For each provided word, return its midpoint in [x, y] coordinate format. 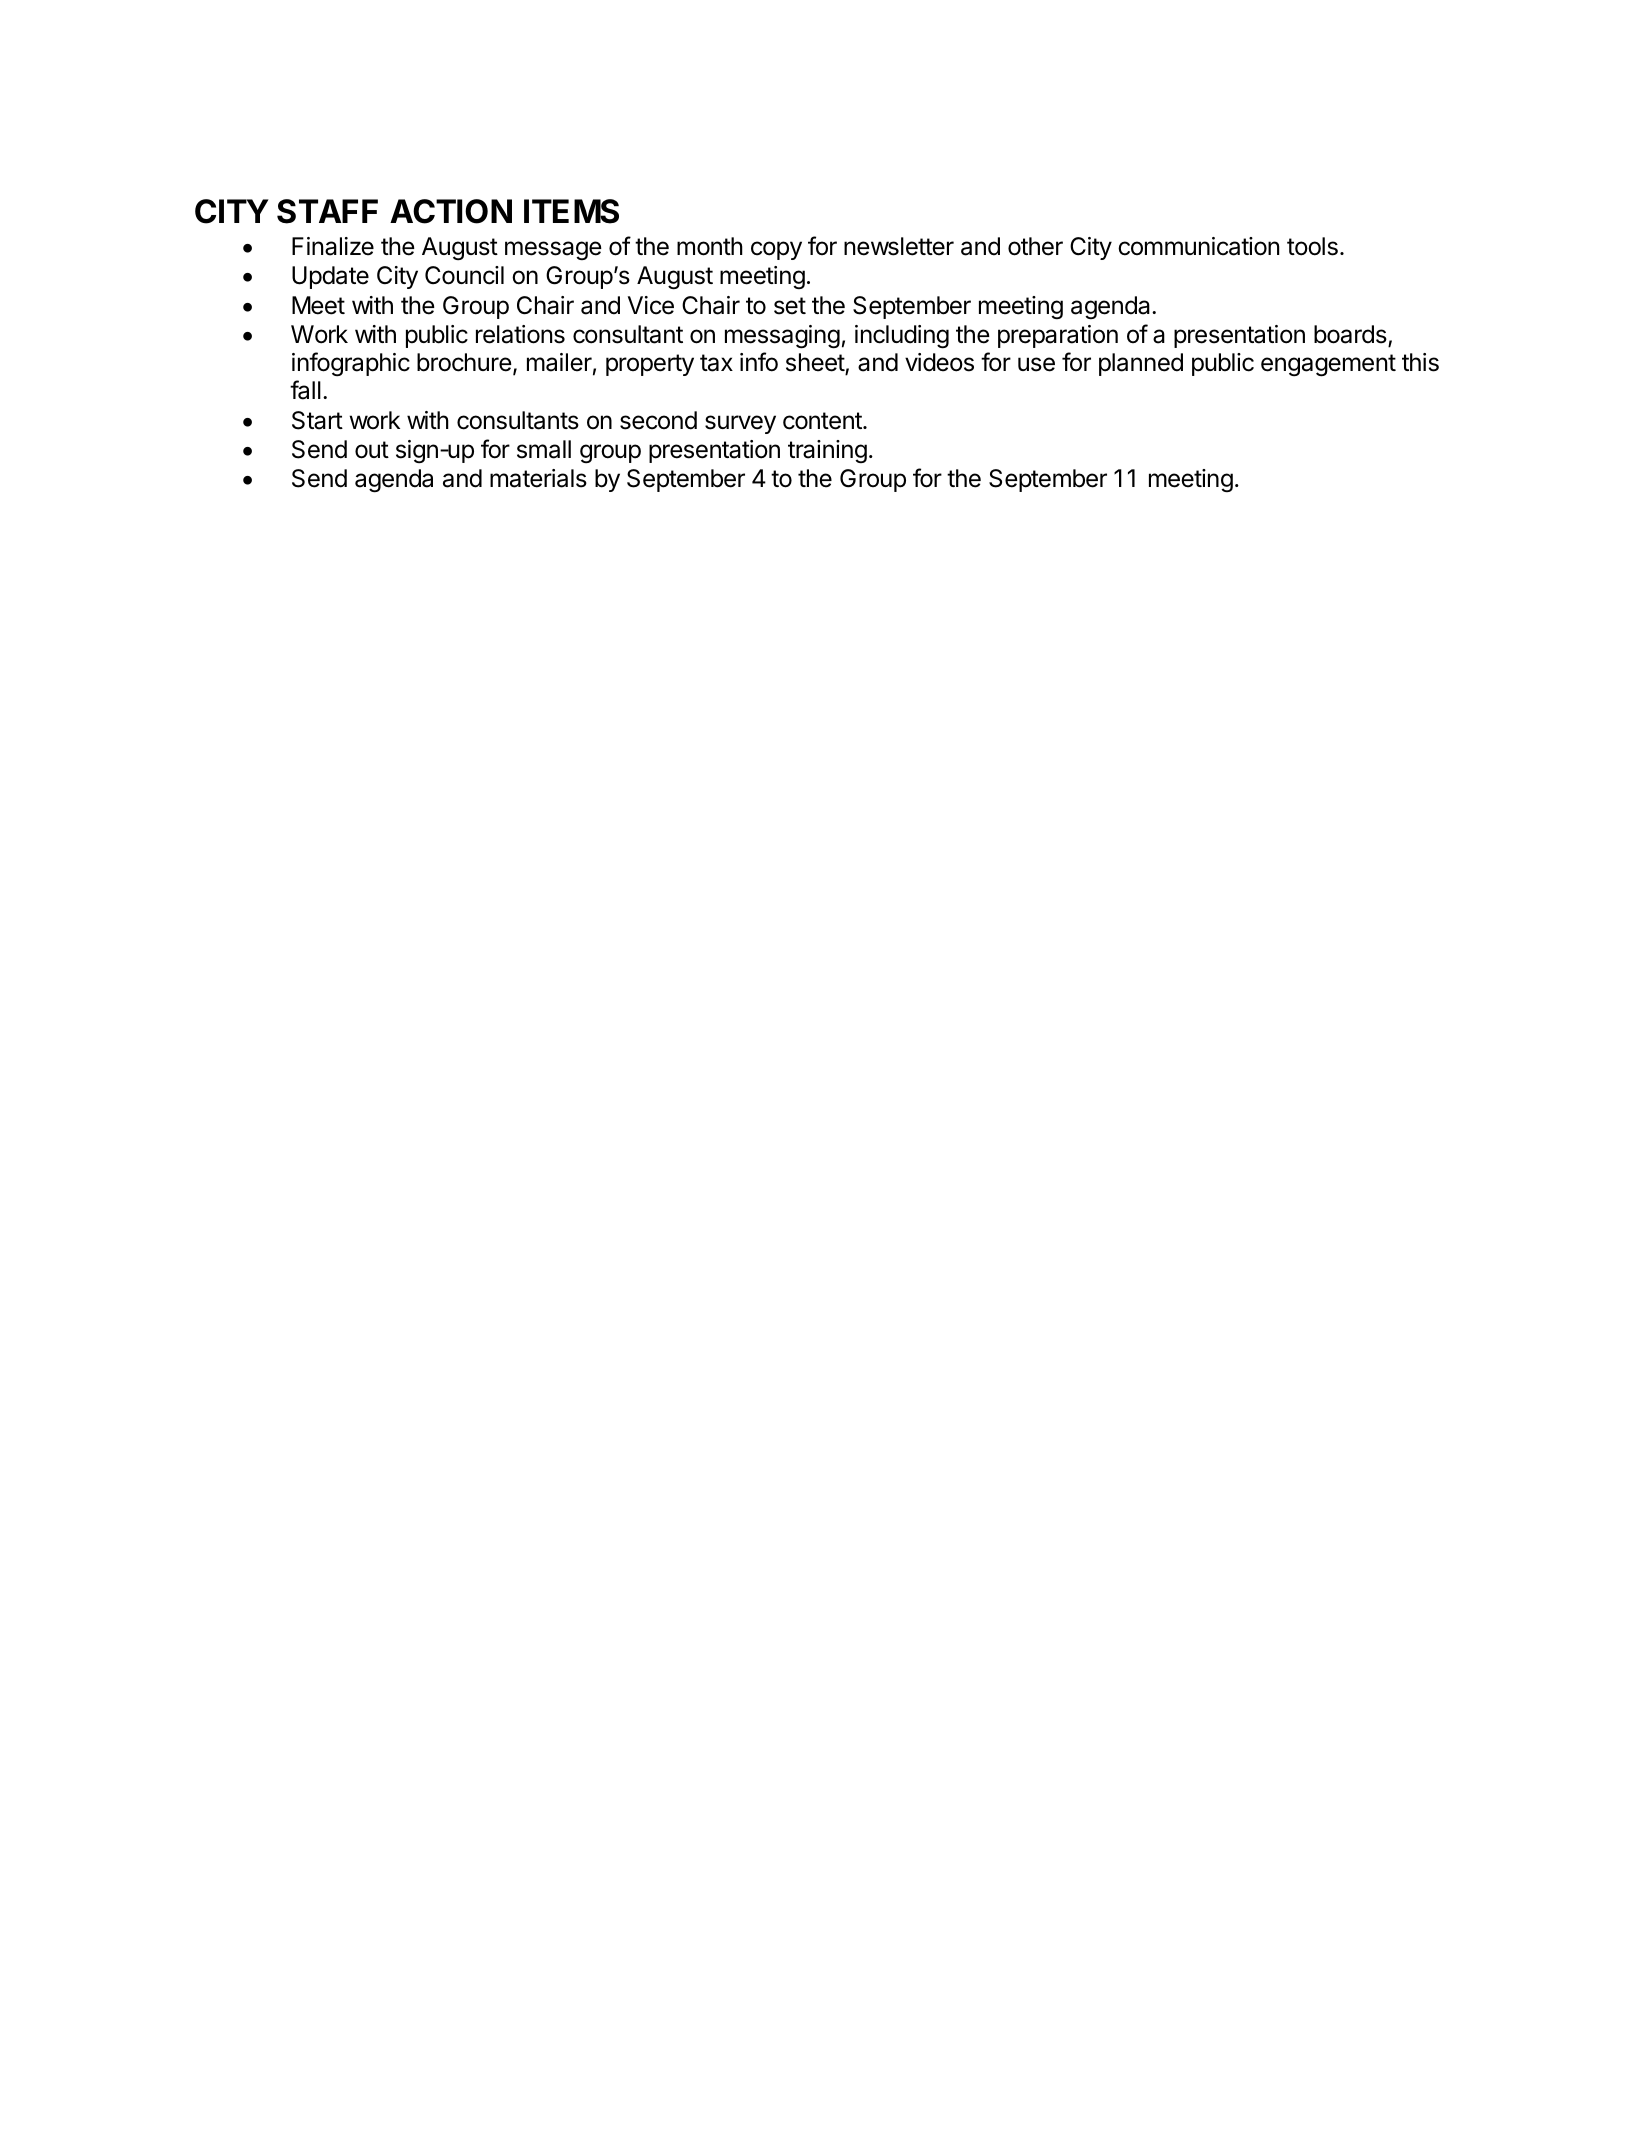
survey [740, 424]
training [827, 451]
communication [1198, 246]
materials [538, 478]
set [790, 306]
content [823, 421]
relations [520, 334]
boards [1350, 334]
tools [1312, 246]
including [902, 337]
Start [317, 420]
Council [464, 275]
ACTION [451, 211]
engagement [1328, 365]
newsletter [899, 246]
